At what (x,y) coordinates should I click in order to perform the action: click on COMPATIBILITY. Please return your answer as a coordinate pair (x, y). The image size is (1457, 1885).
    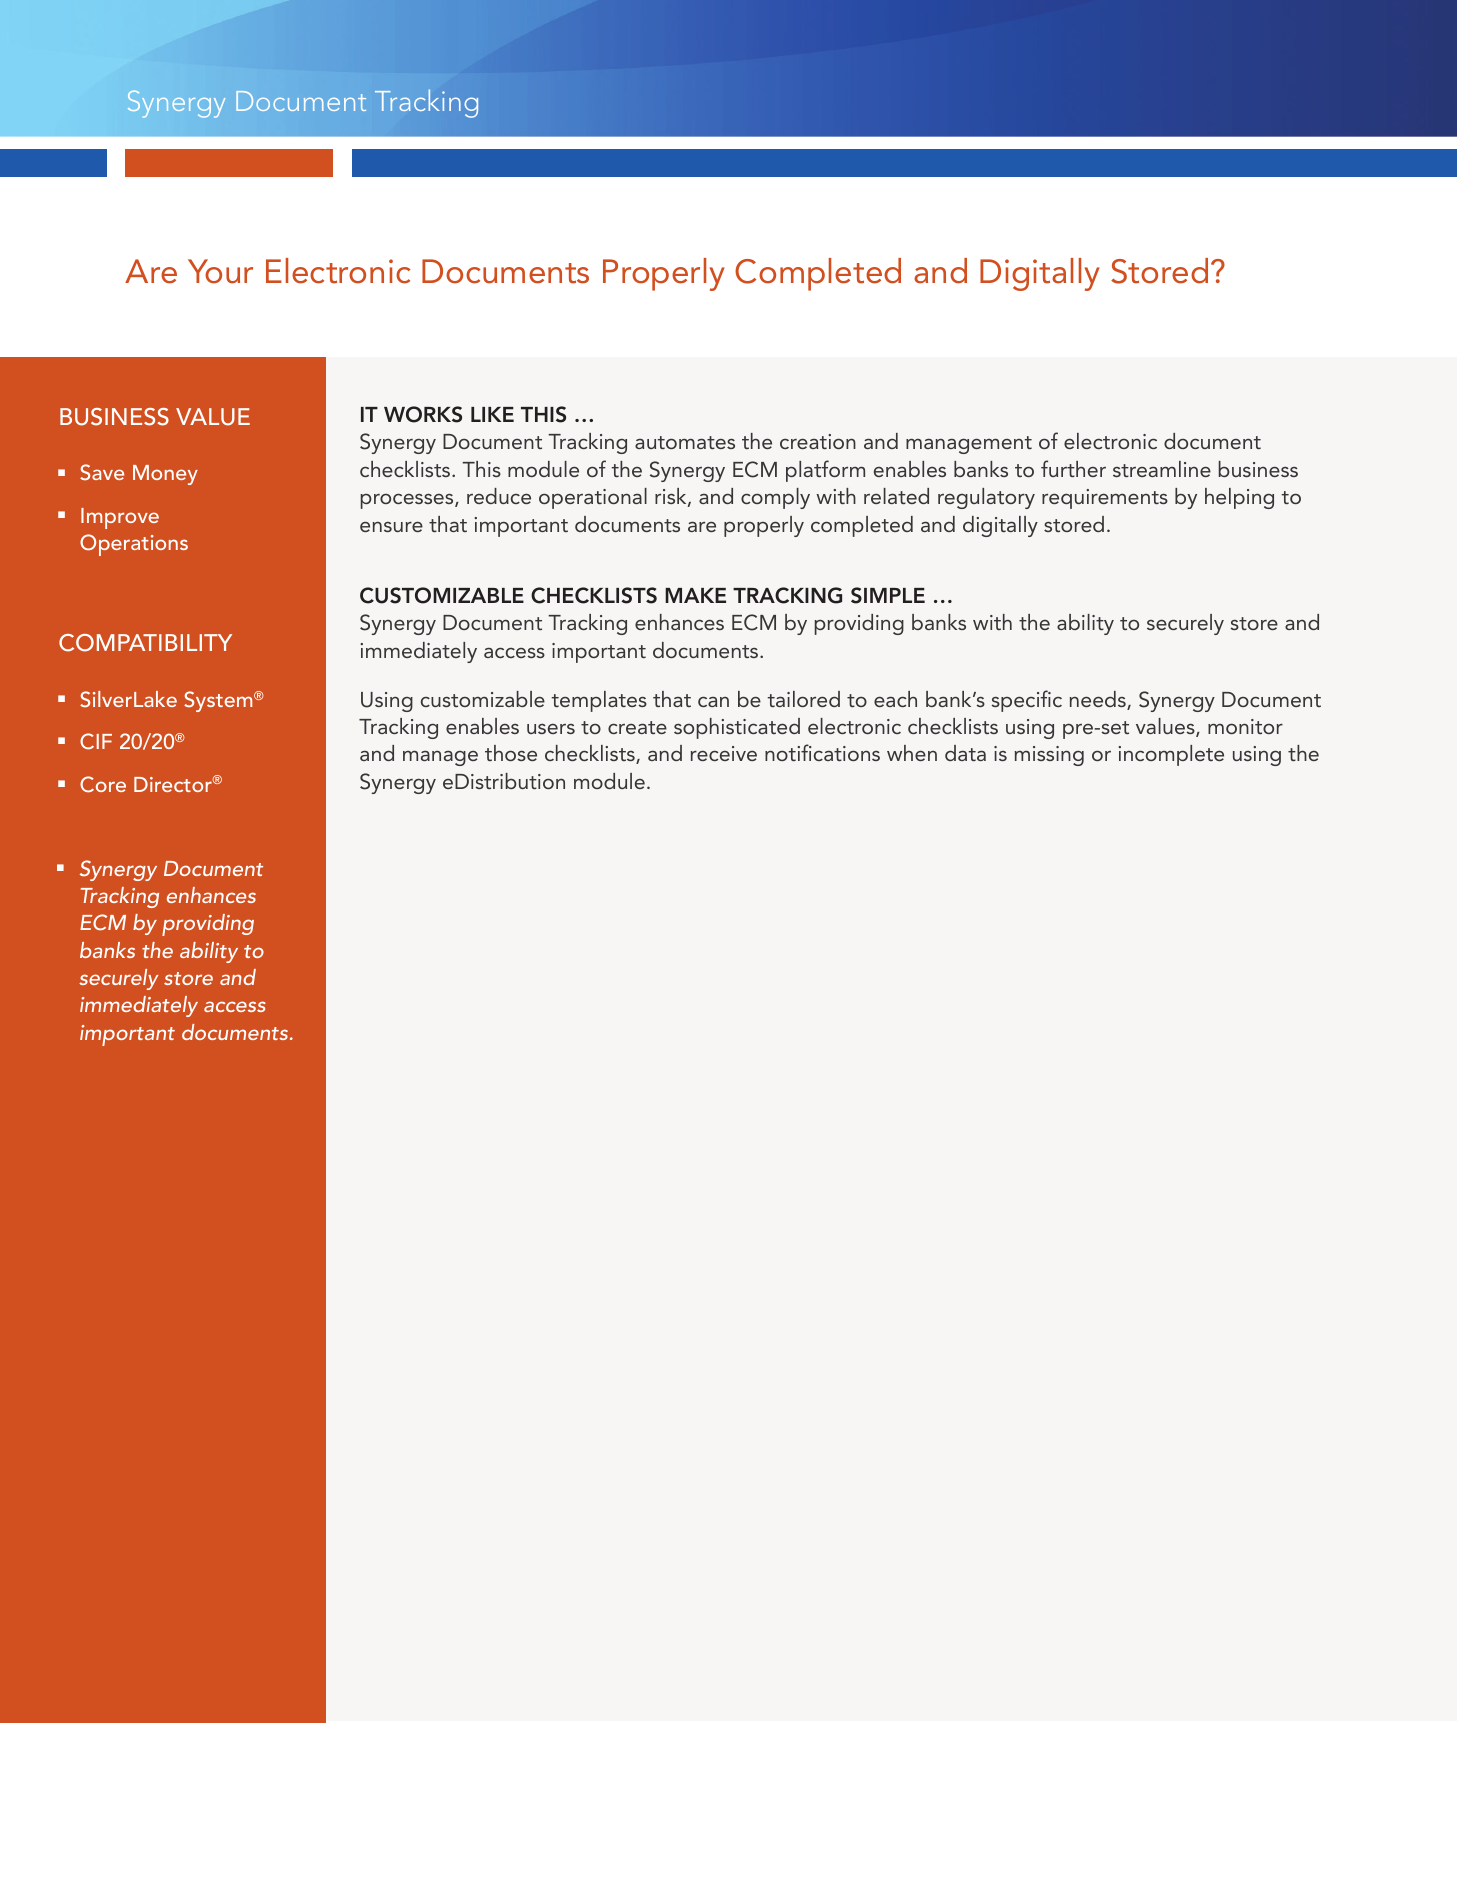
    Looking at the image, I should click on (145, 643).
